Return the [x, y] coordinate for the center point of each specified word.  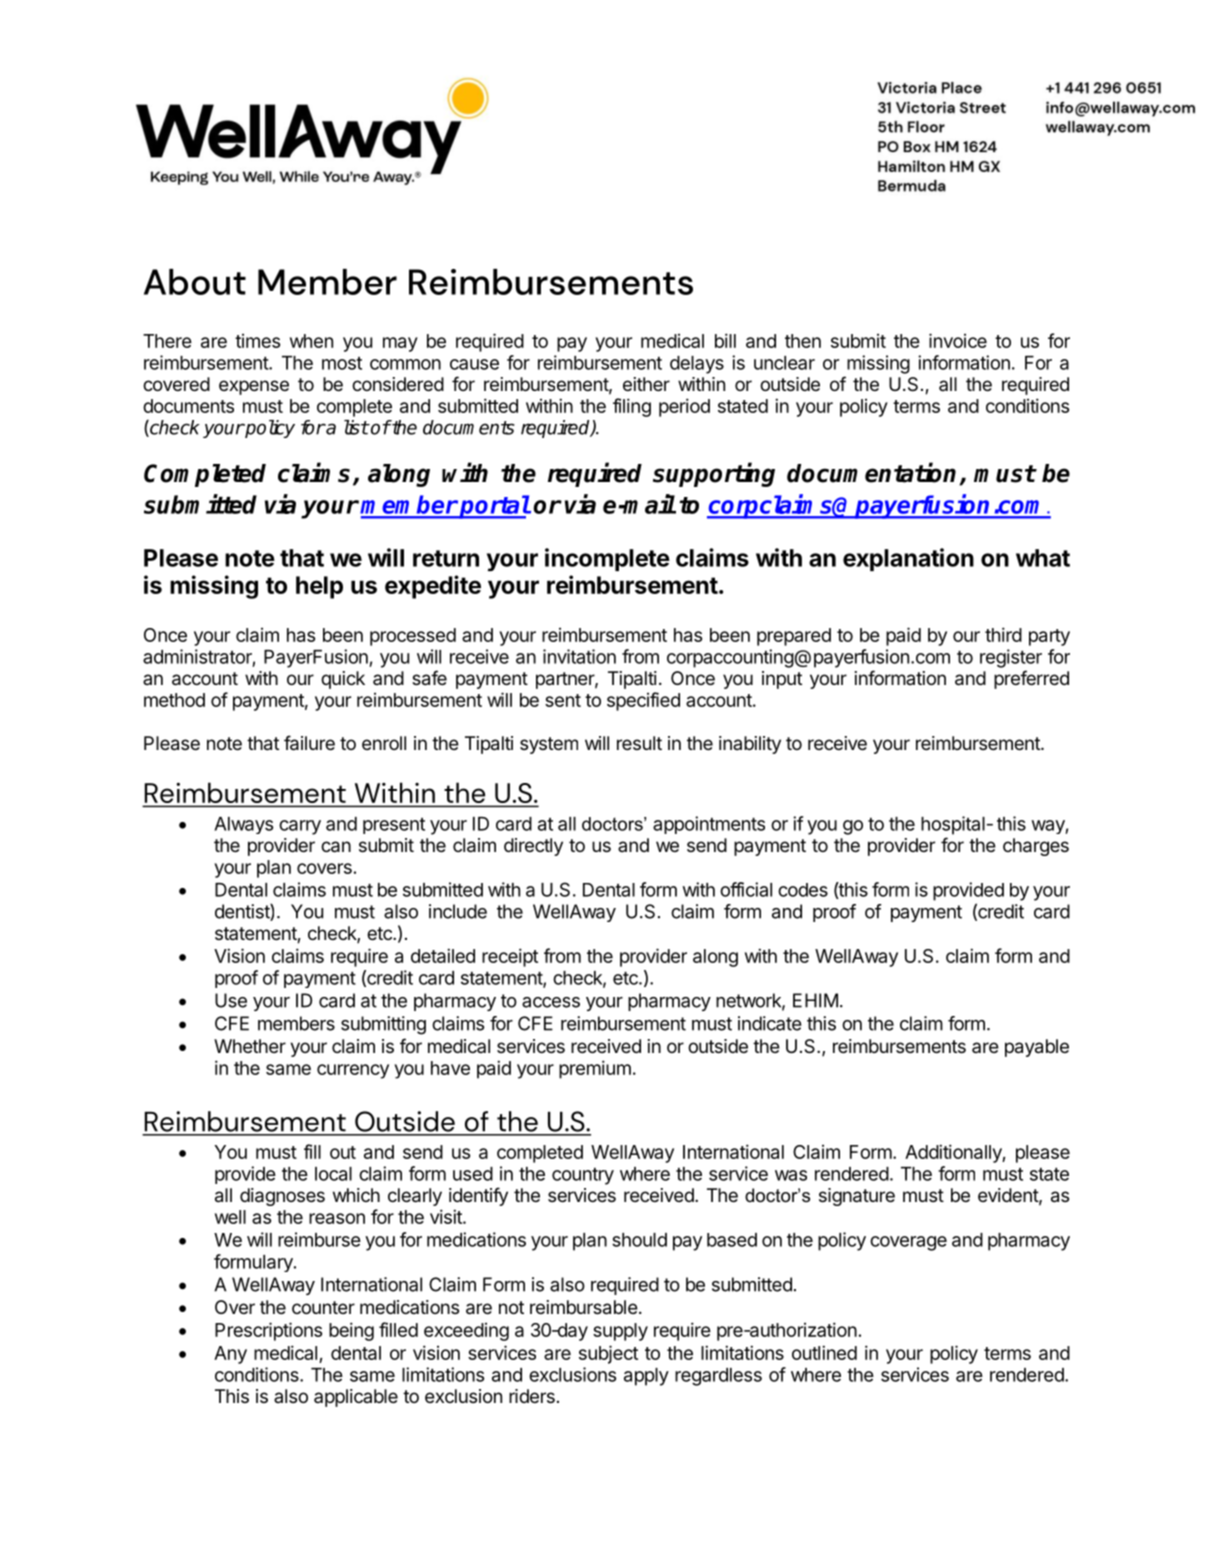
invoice [958, 340]
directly [533, 847]
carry [300, 827]
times [257, 341]
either [646, 384]
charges [1036, 847]
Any [230, 1355]
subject [608, 1354]
